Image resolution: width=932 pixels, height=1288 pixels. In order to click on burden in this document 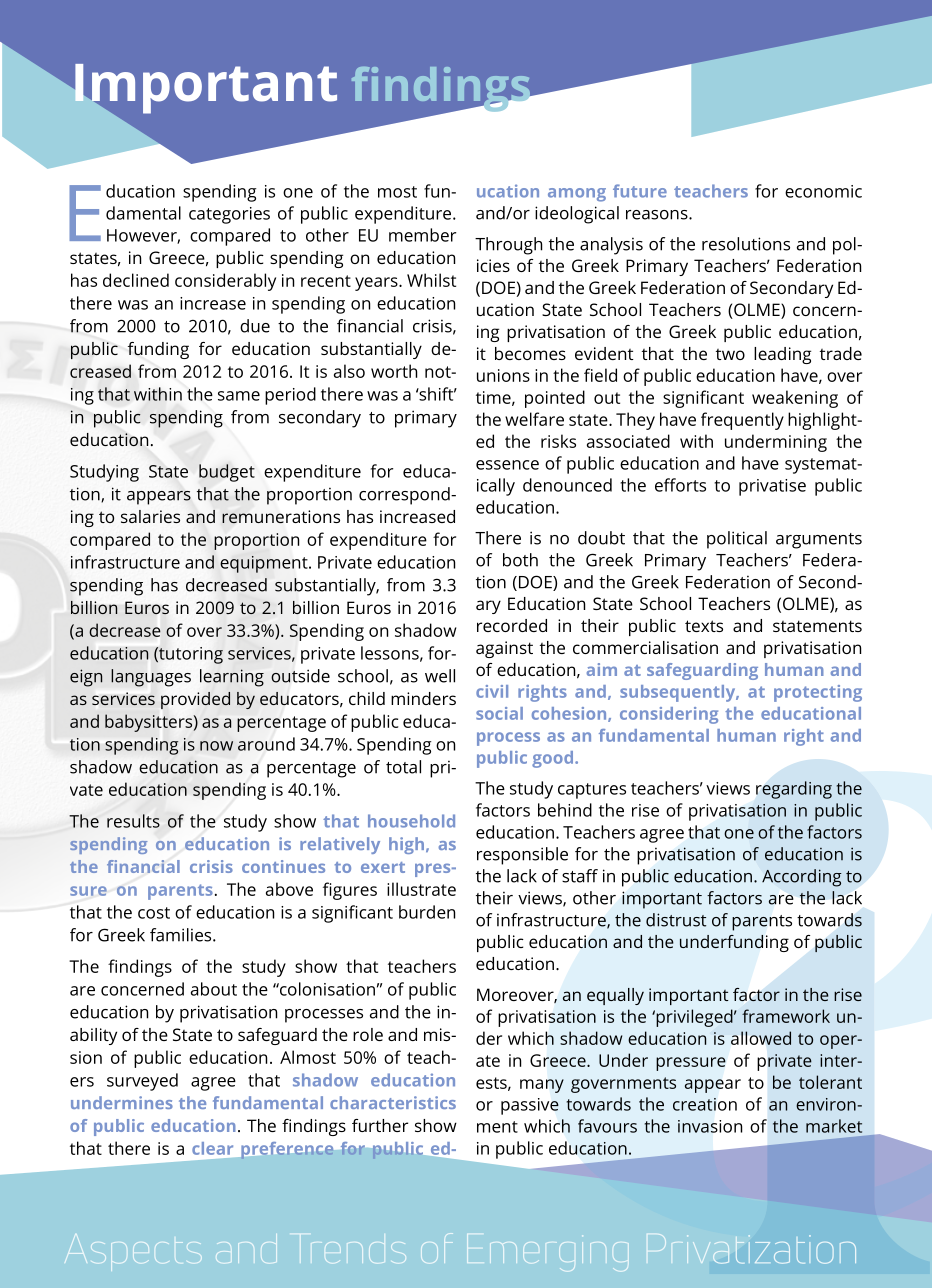, I will do `click(427, 912)`.
